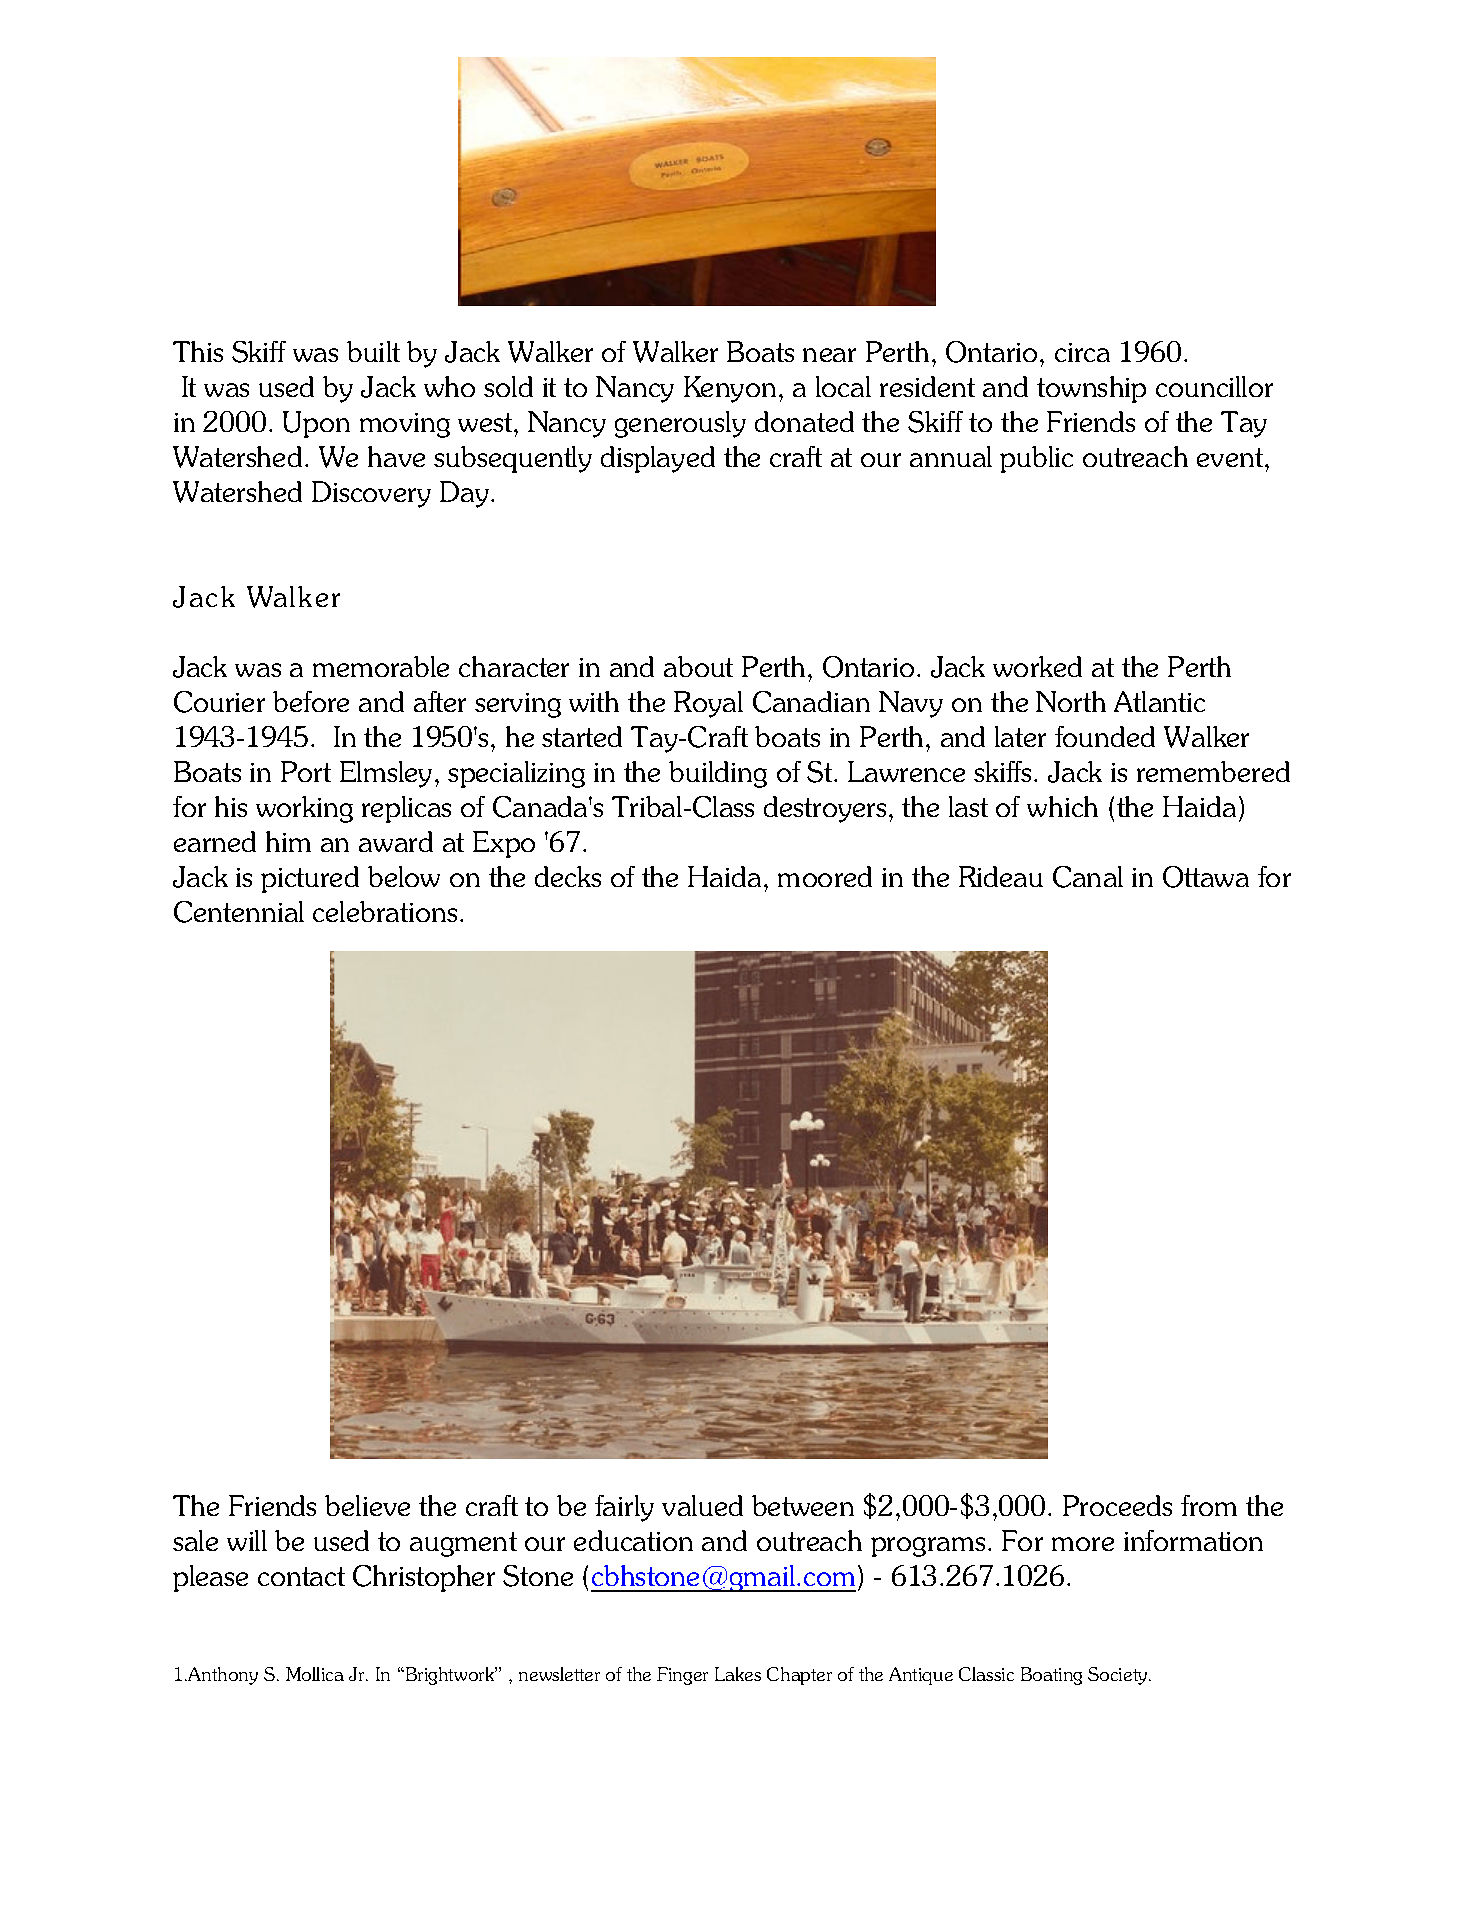 This screenshot has height=1906, width=1472. I want to click on Kenyon, so click(730, 389).
